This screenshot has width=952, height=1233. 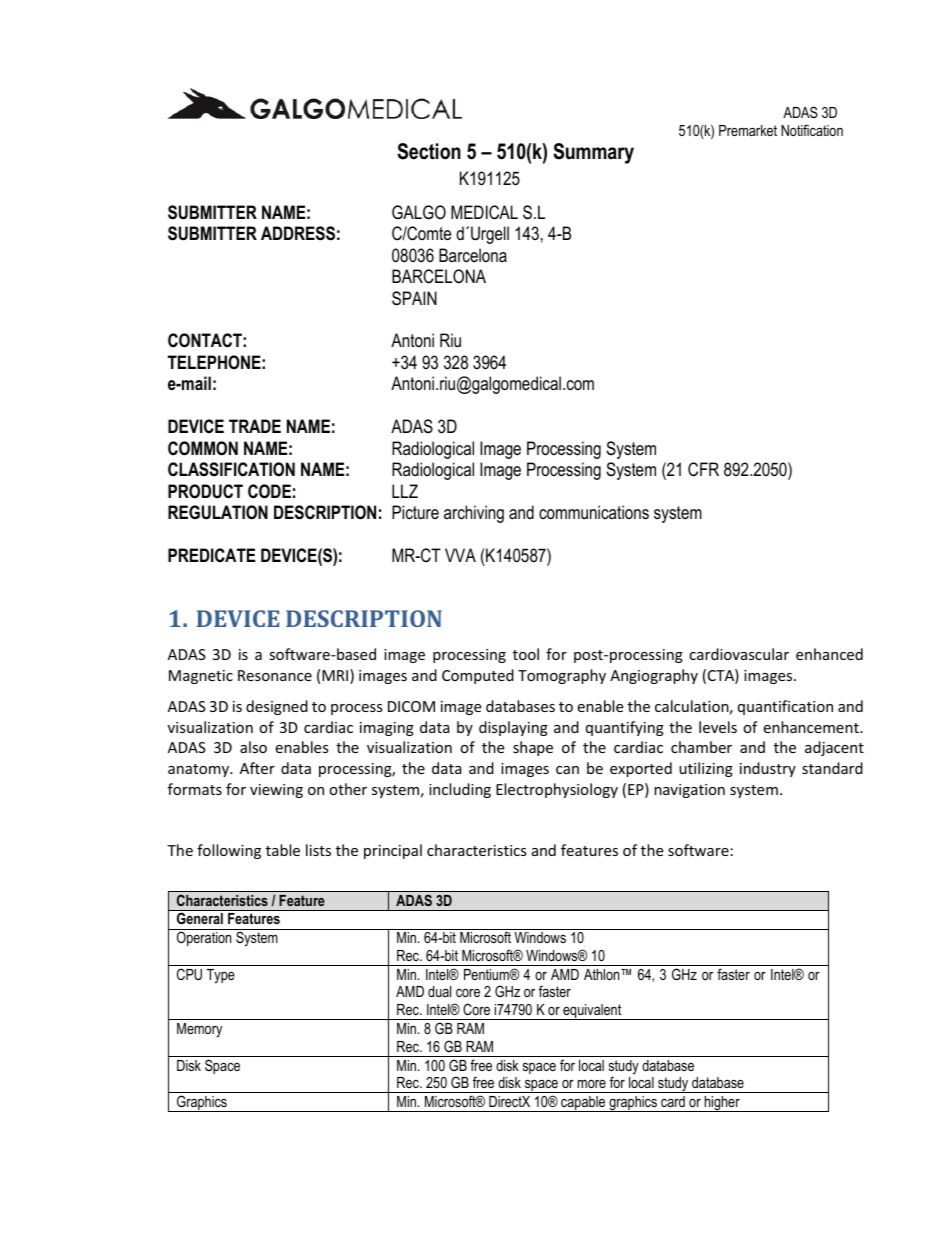 What do you see at coordinates (829, 654) in the screenshot?
I see `enhanced` at bounding box center [829, 654].
